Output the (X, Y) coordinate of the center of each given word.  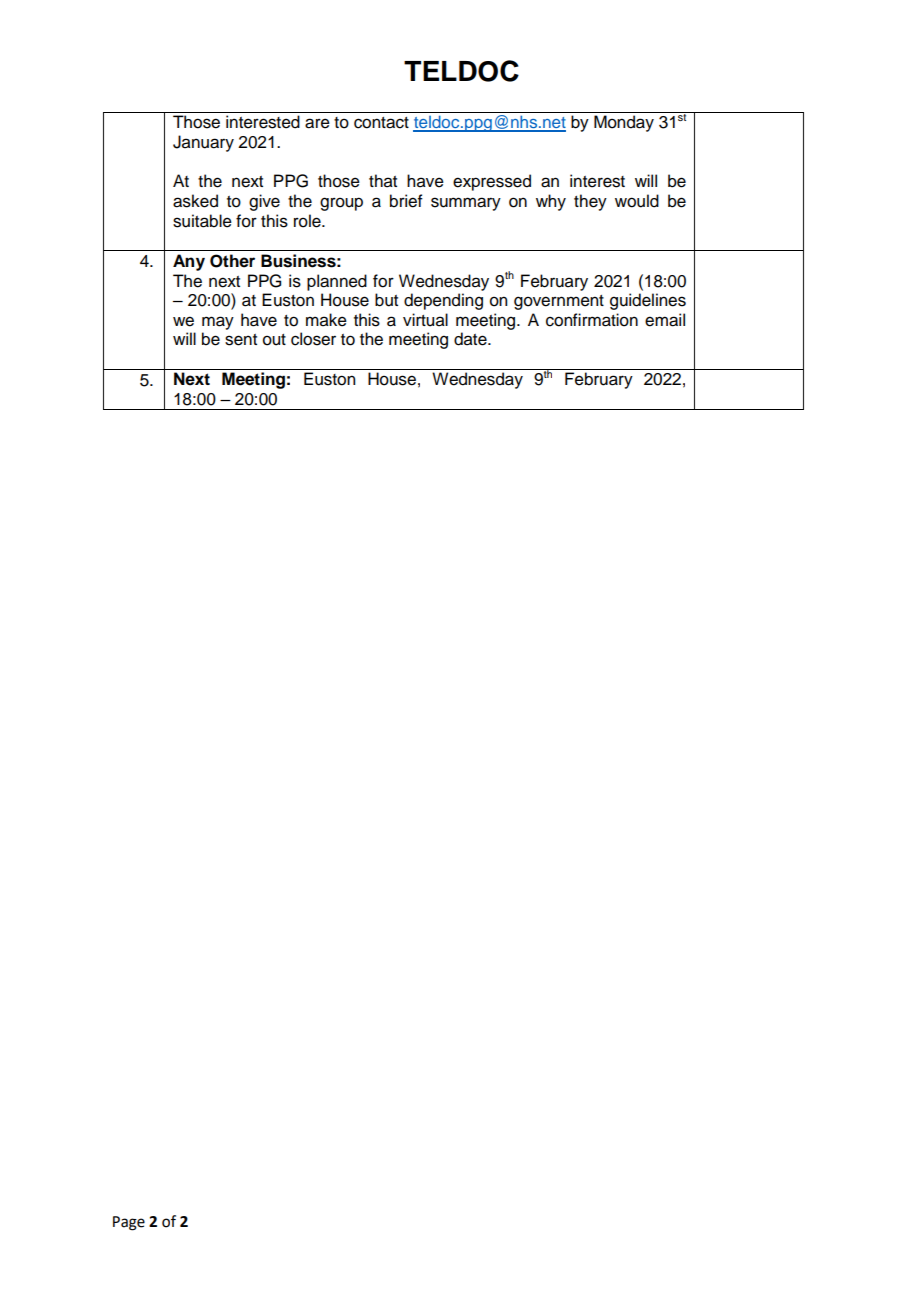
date (471, 339)
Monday (624, 123)
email (665, 320)
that (383, 181)
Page (129, 1223)
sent (241, 340)
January (203, 143)
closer (313, 339)
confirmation (592, 320)
